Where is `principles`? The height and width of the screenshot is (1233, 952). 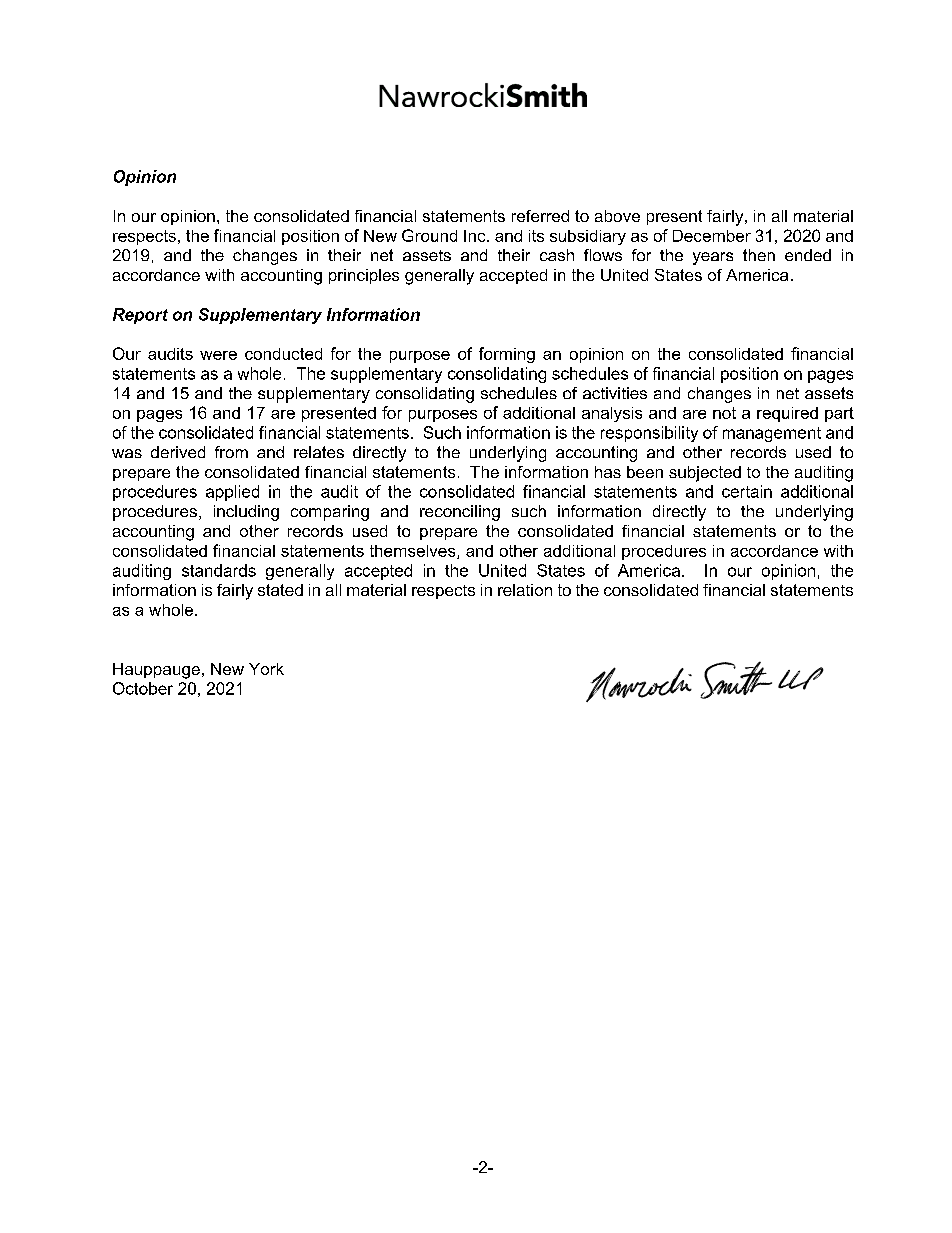 principles is located at coordinates (364, 276).
